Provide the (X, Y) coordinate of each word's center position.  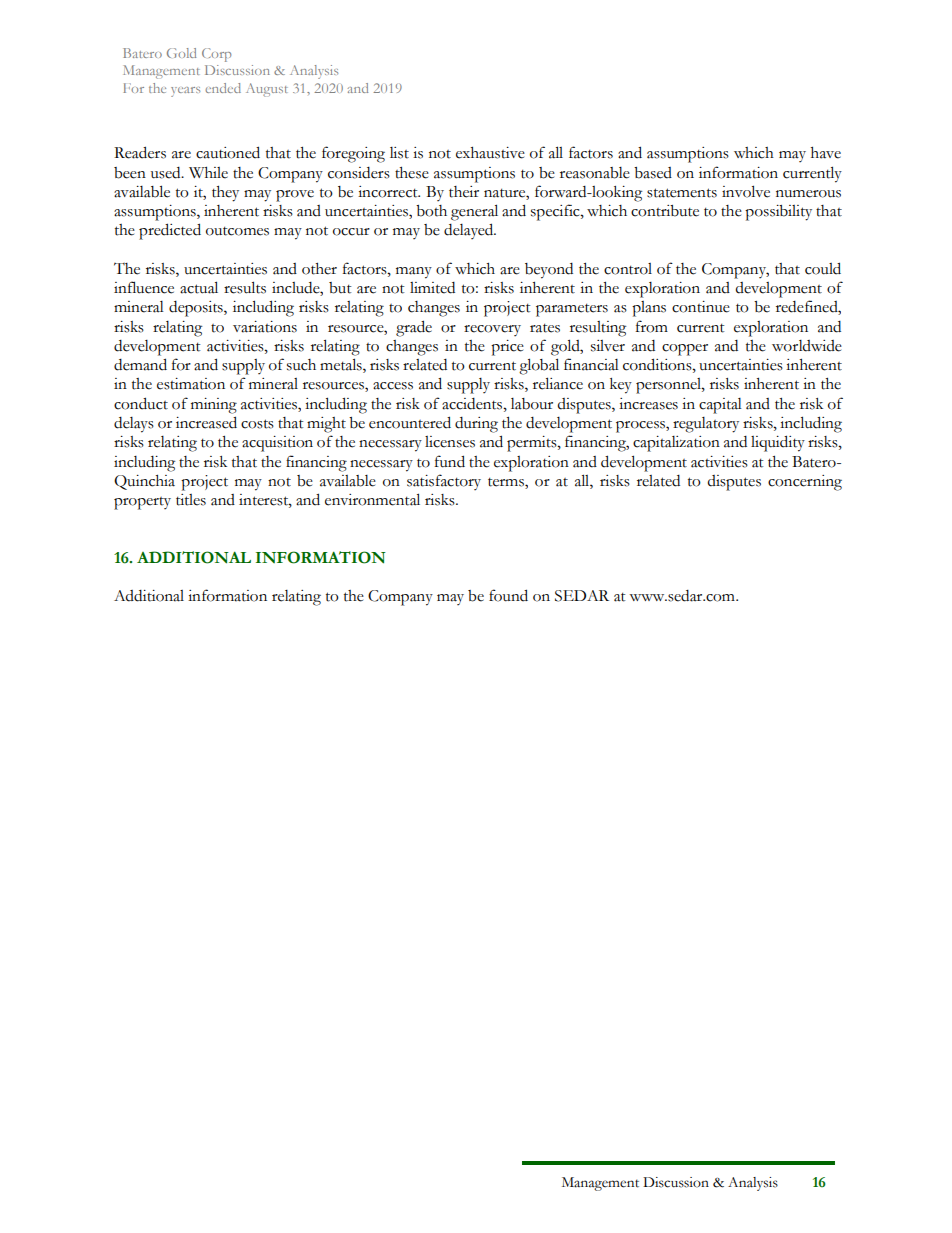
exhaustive (490, 153)
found (508, 595)
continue (701, 307)
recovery (492, 330)
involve (746, 191)
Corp (216, 55)
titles (191, 500)
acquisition (277, 444)
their (464, 192)
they (225, 194)
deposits (197, 309)
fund (450, 461)
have (826, 153)
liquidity (778, 443)
